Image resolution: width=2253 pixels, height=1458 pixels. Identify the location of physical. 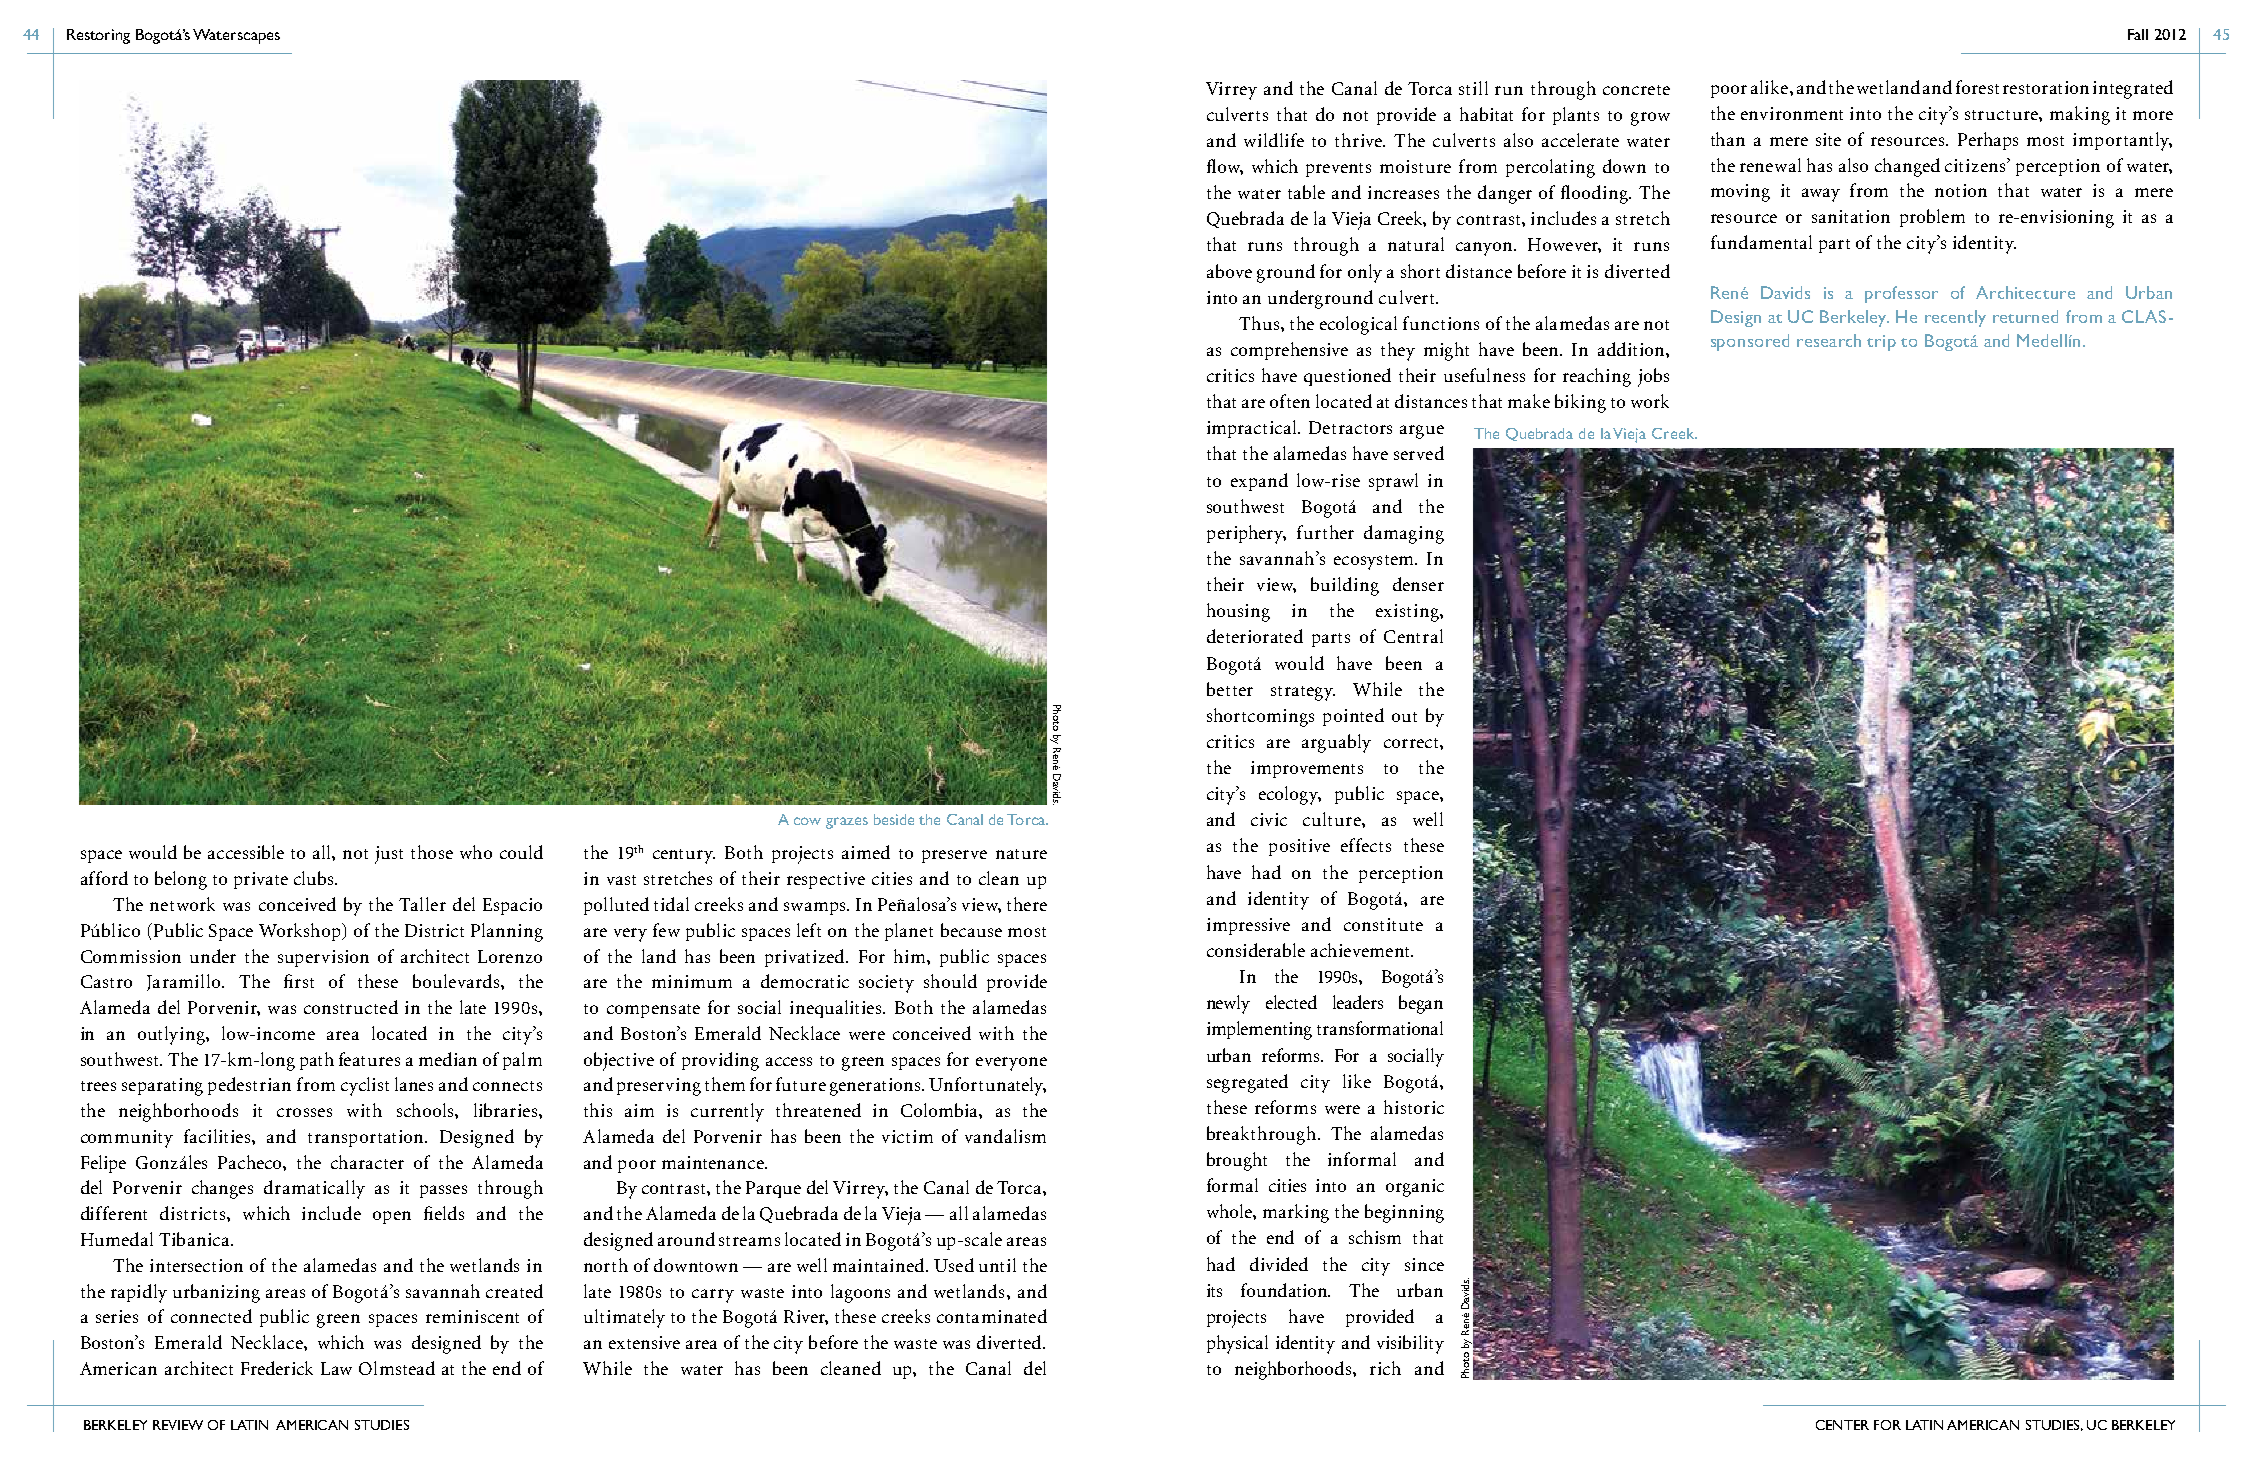
(1237, 1344).
